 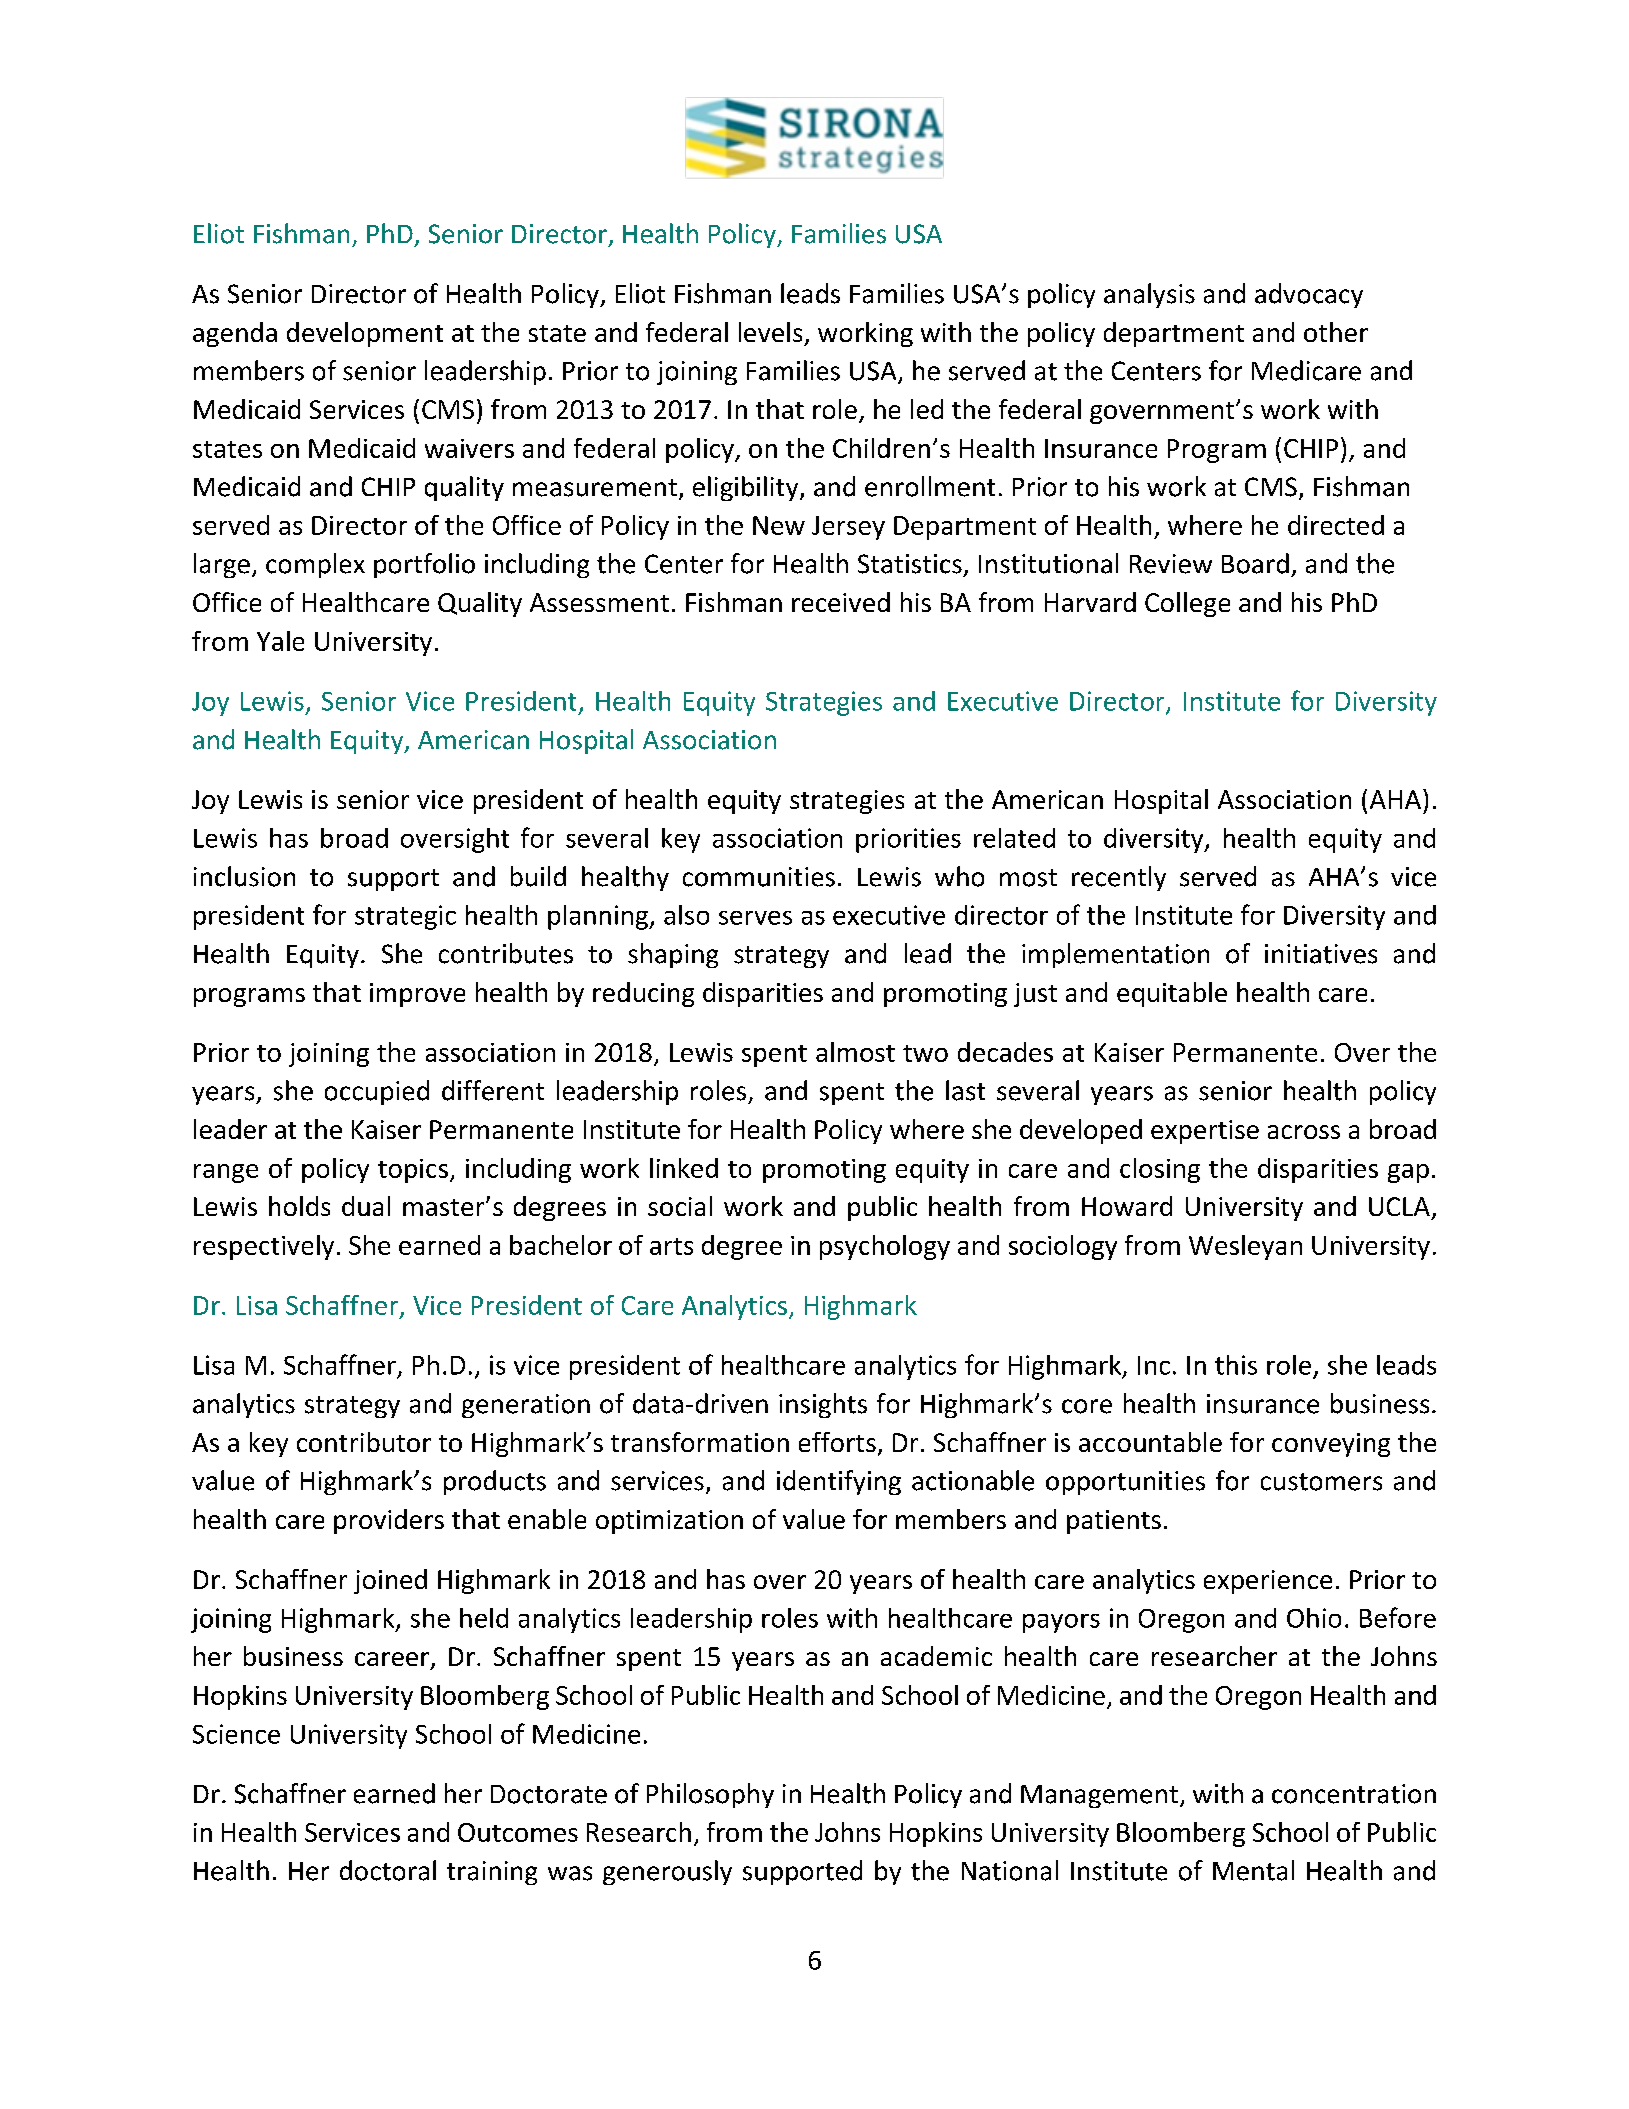 I want to click on development, so click(x=365, y=334).
